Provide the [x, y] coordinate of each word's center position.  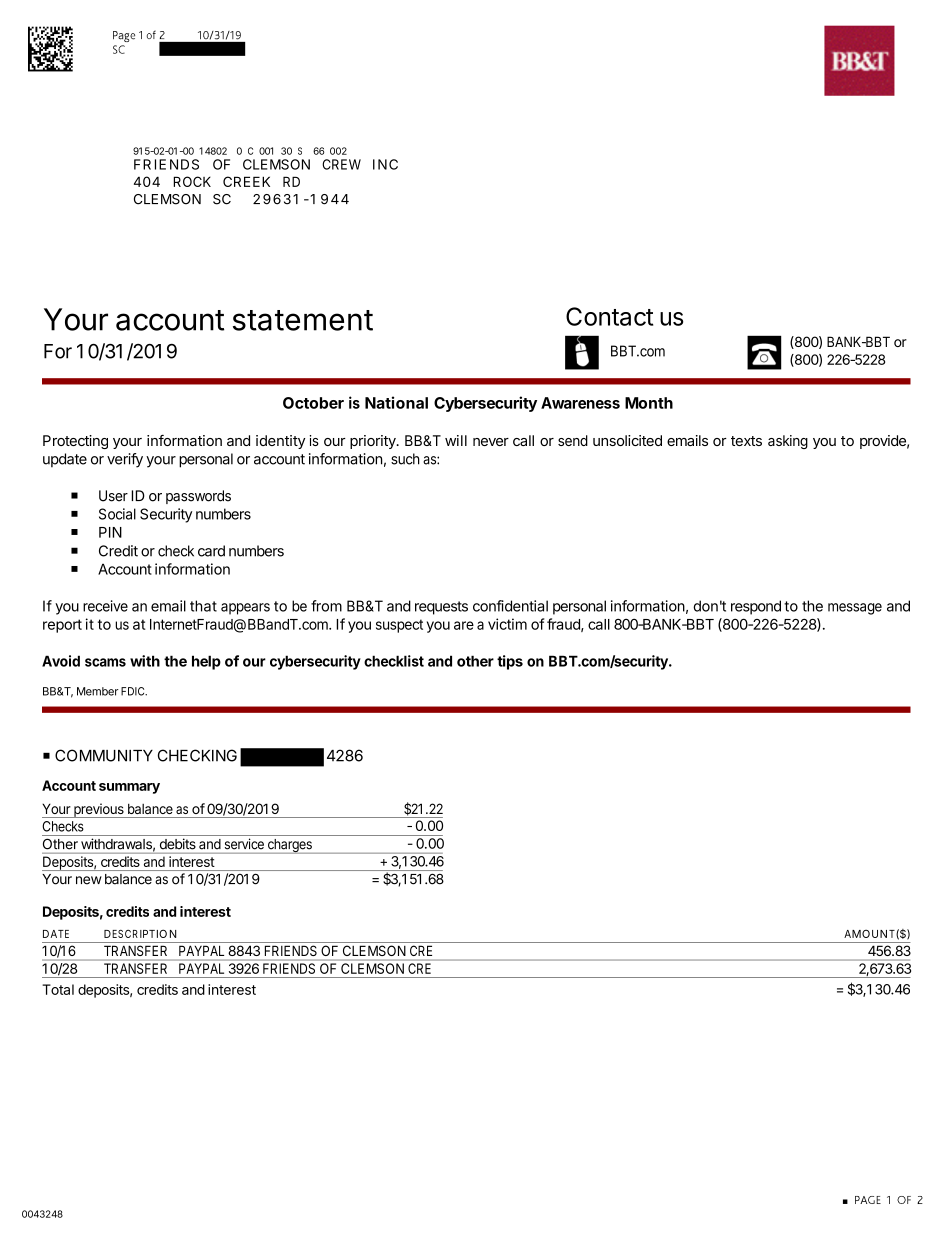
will [456, 440]
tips [510, 662]
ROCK [192, 181]
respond [756, 607]
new [89, 880]
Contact [609, 316]
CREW [341, 164]
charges [289, 846]
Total [58, 989]
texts [746, 441]
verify [125, 460]
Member [98, 691]
